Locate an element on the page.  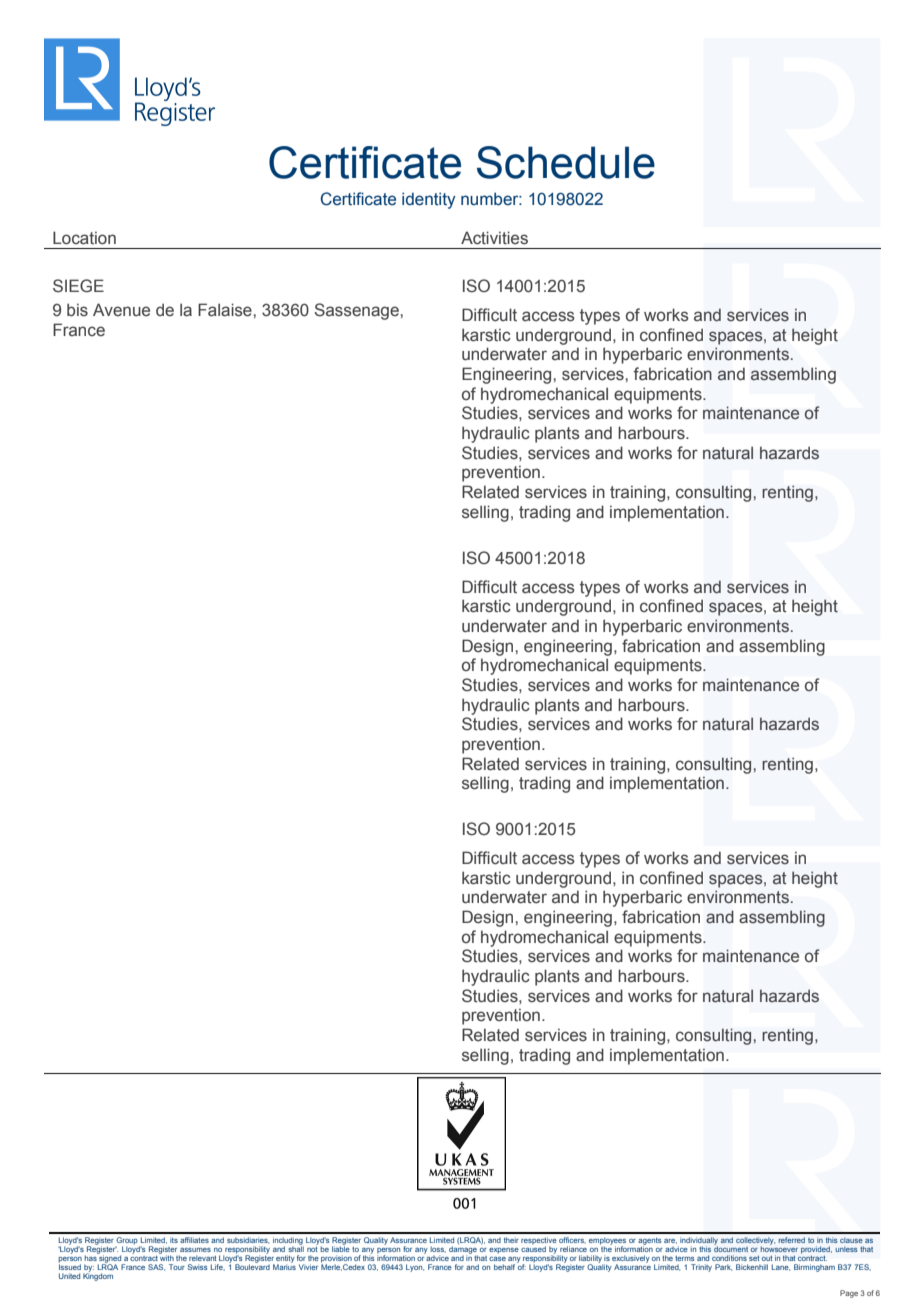
Schedule is located at coordinates (566, 162).
